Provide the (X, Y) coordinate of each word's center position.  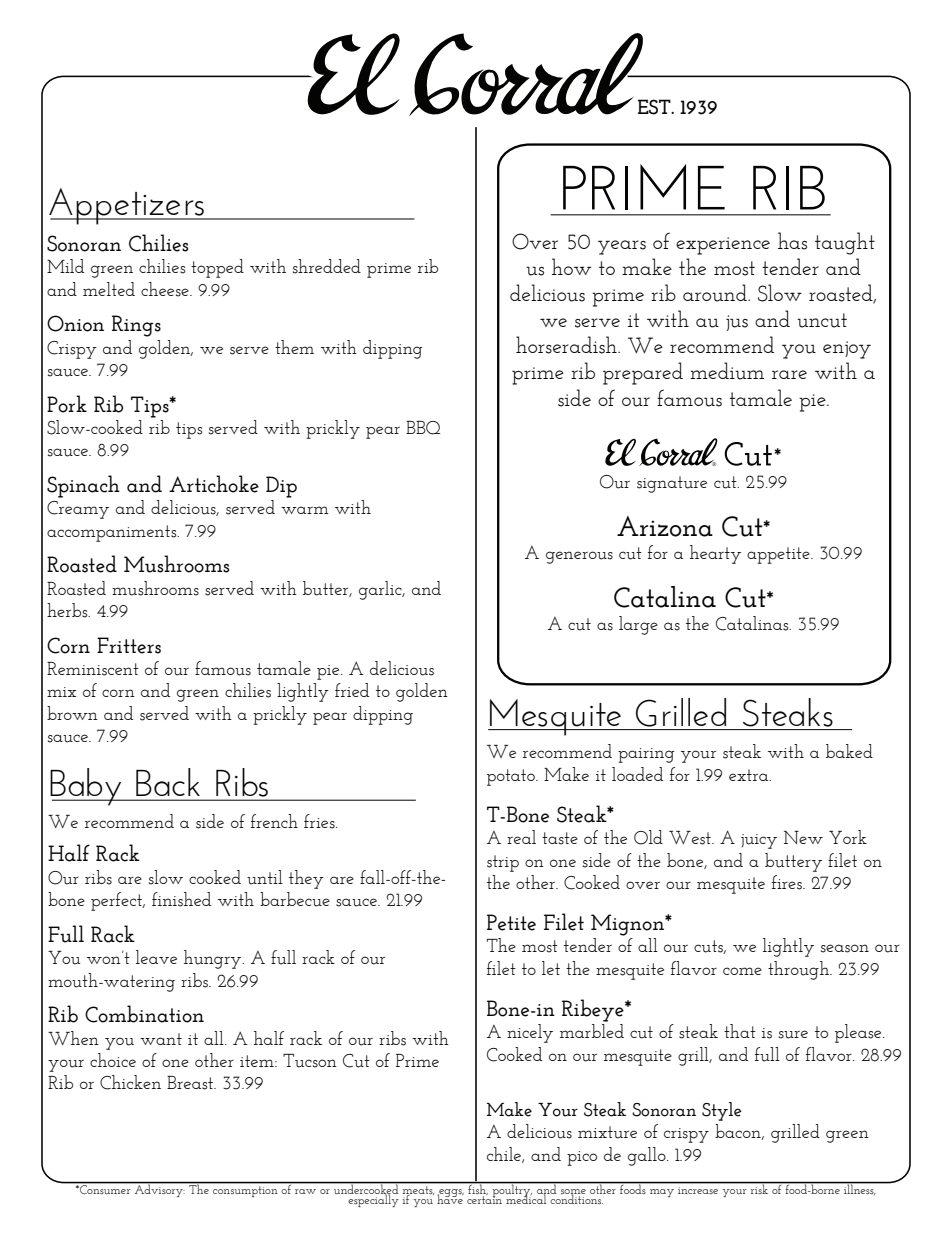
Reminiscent (93, 669)
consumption (245, 1190)
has (792, 241)
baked (849, 751)
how (571, 266)
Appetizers (128, 206)
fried (352, 690)
